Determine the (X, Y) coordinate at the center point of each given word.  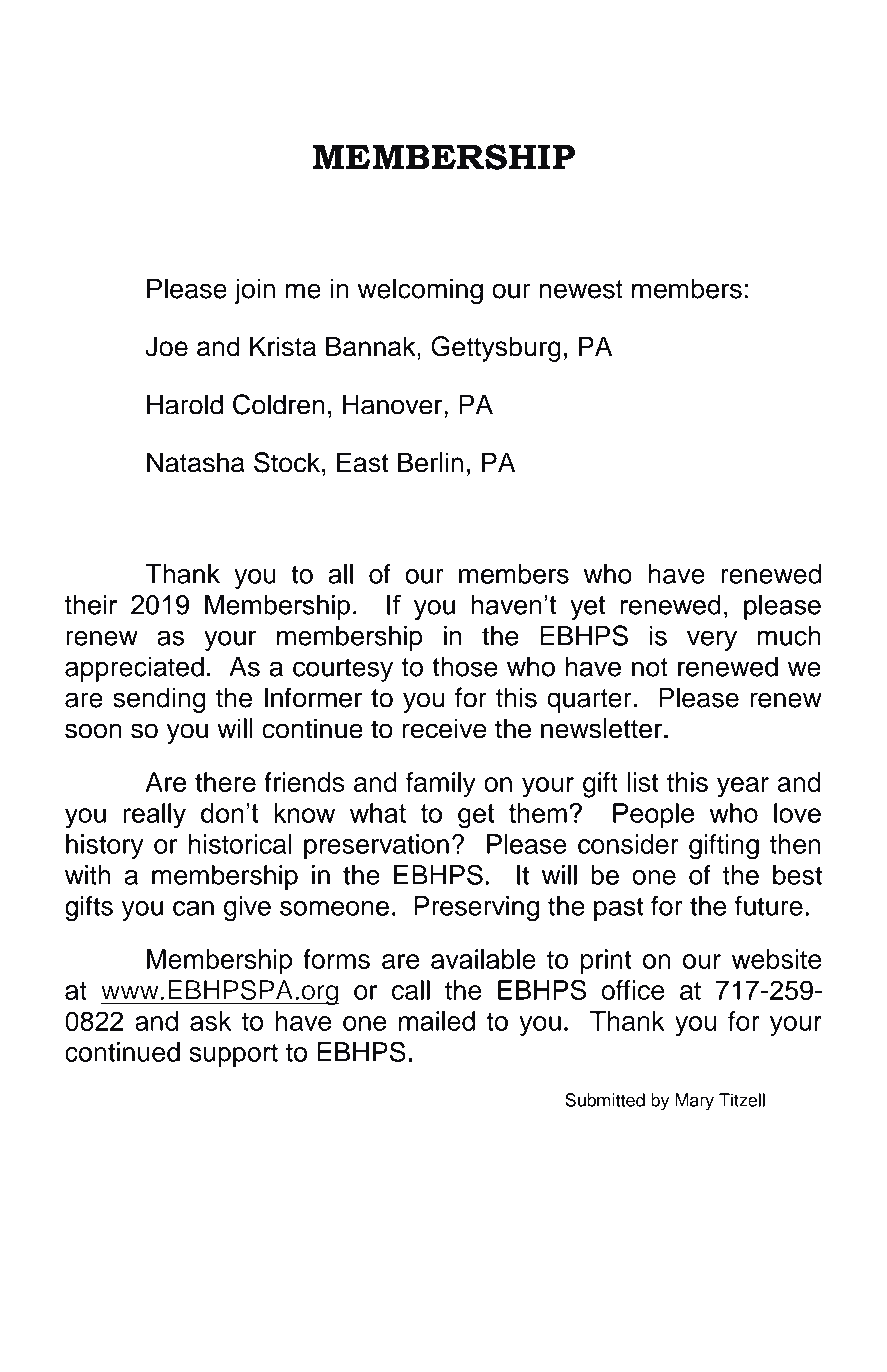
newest (581, 289)
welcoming (420, 291)
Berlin (430, 462)
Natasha (196, 462)
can (193, 908)
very (712, 640)
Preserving (477, 909)
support (233, 1055)
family (441, 785)
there (225, 782)
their (91, 605)
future (769, 905)
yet (588, 607)
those (464, 667)
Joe (166, 346)
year (743, 787)
